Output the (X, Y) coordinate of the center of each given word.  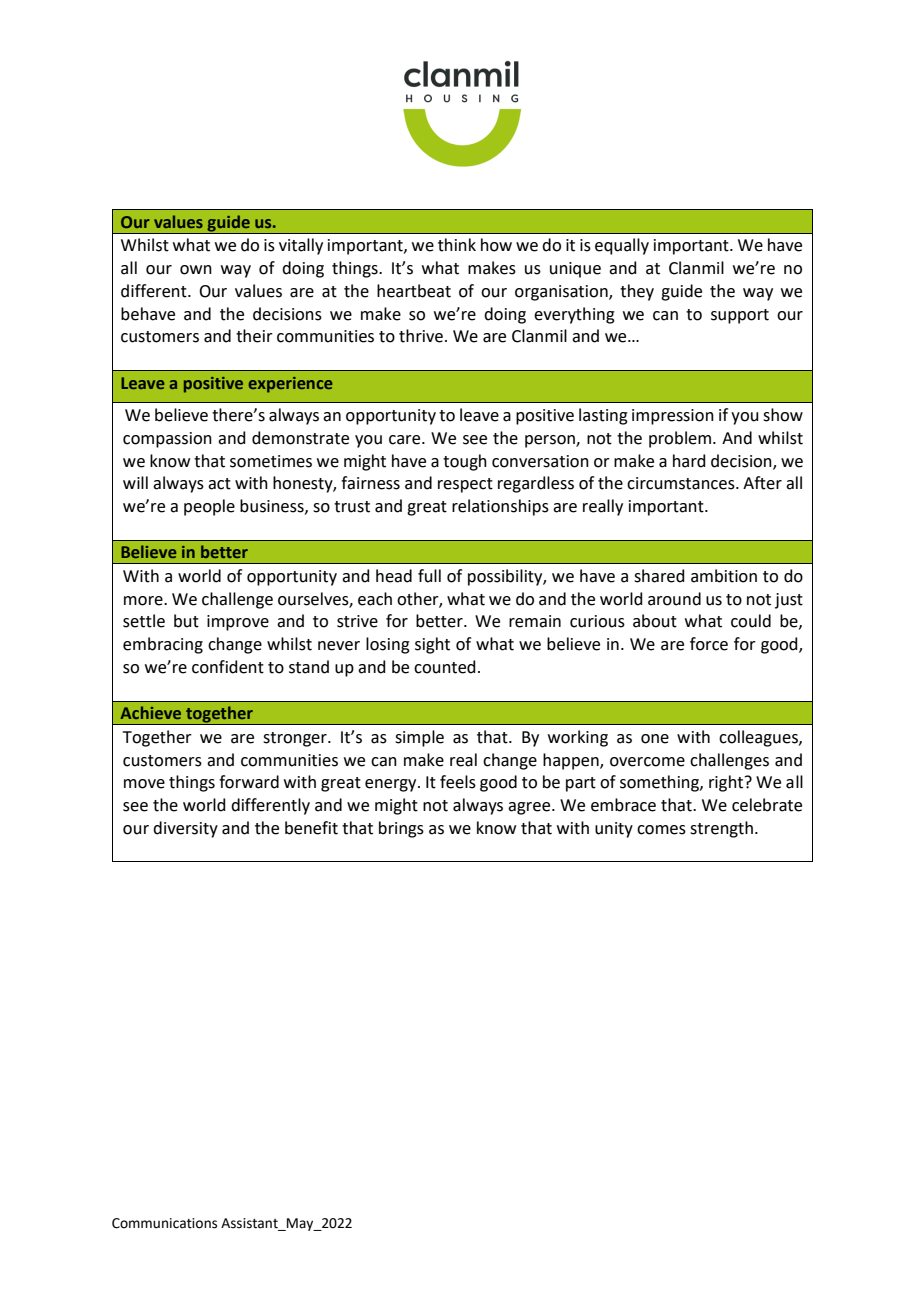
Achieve (150, 712)
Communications (164, 1223)
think (457, 245)
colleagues (759, 738)
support (740, 316)
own (196, 270)
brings (401, 829)
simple (419, 738)
